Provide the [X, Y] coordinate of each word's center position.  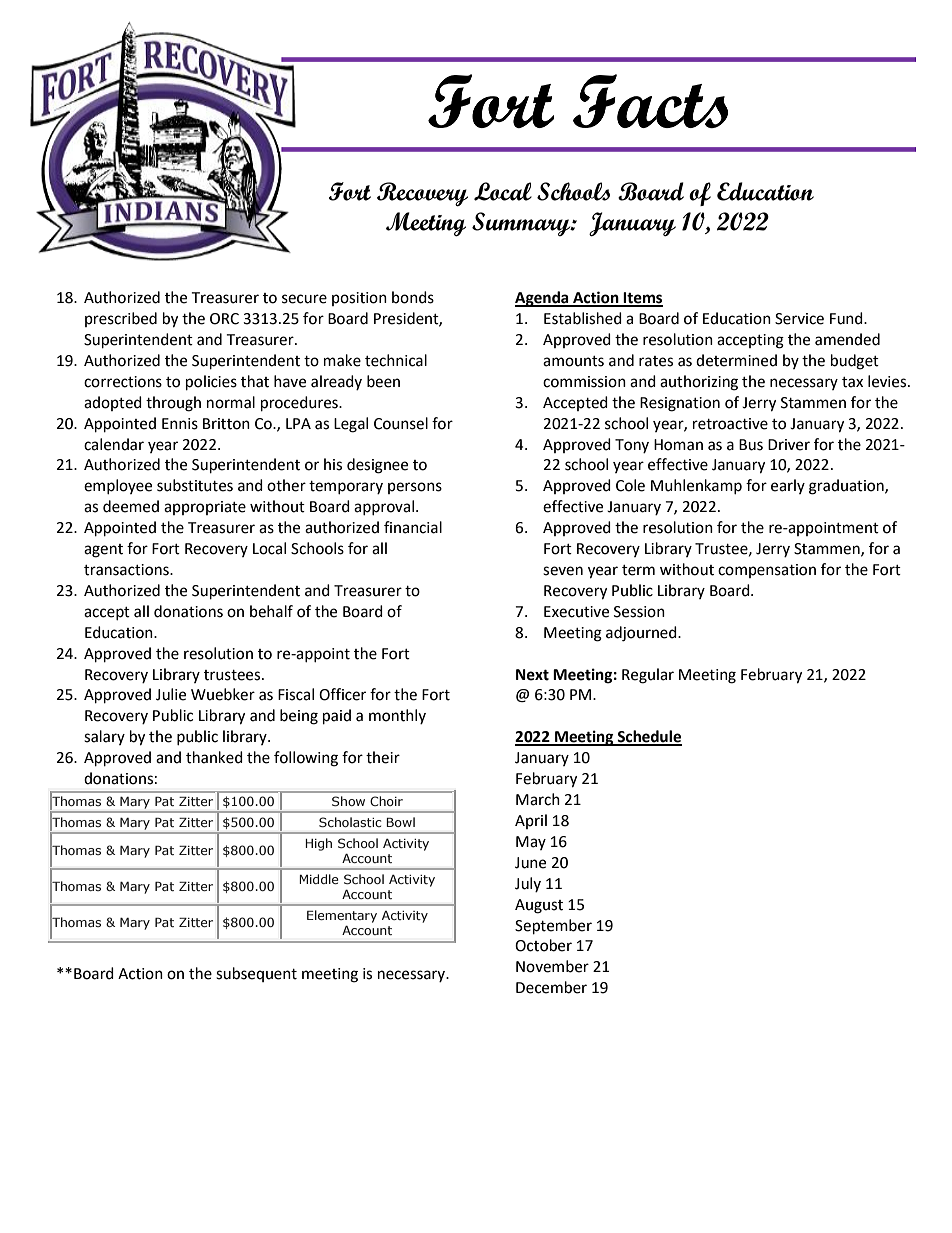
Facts [650, 101]
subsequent [256, 974]
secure [304, 299]
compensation [767, 571]
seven [563, 571]
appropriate [205, 508]
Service [799, 319]
